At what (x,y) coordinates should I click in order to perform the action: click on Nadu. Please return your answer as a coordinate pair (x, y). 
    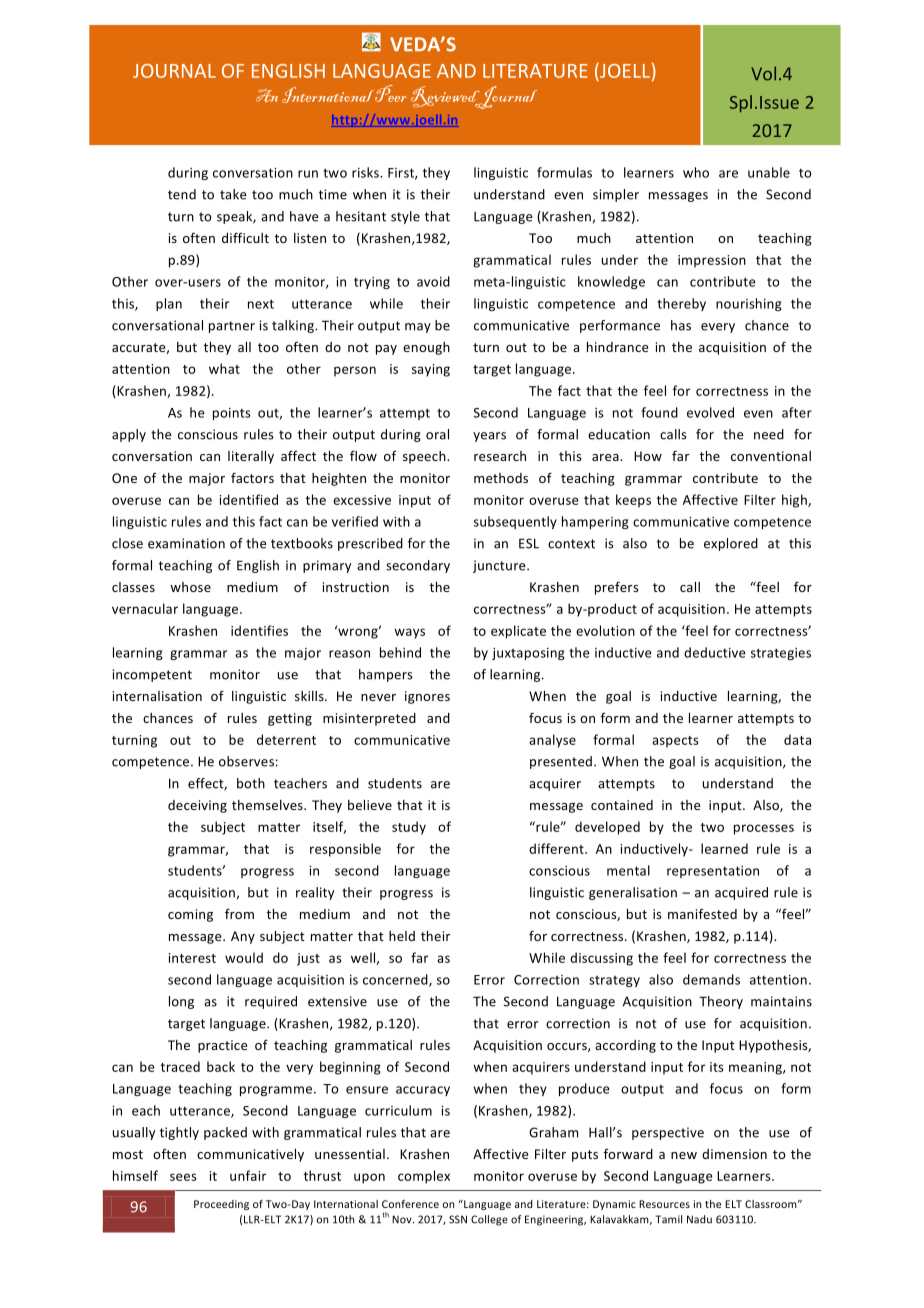
    Looking at the image, I should click on (699, 1219).
